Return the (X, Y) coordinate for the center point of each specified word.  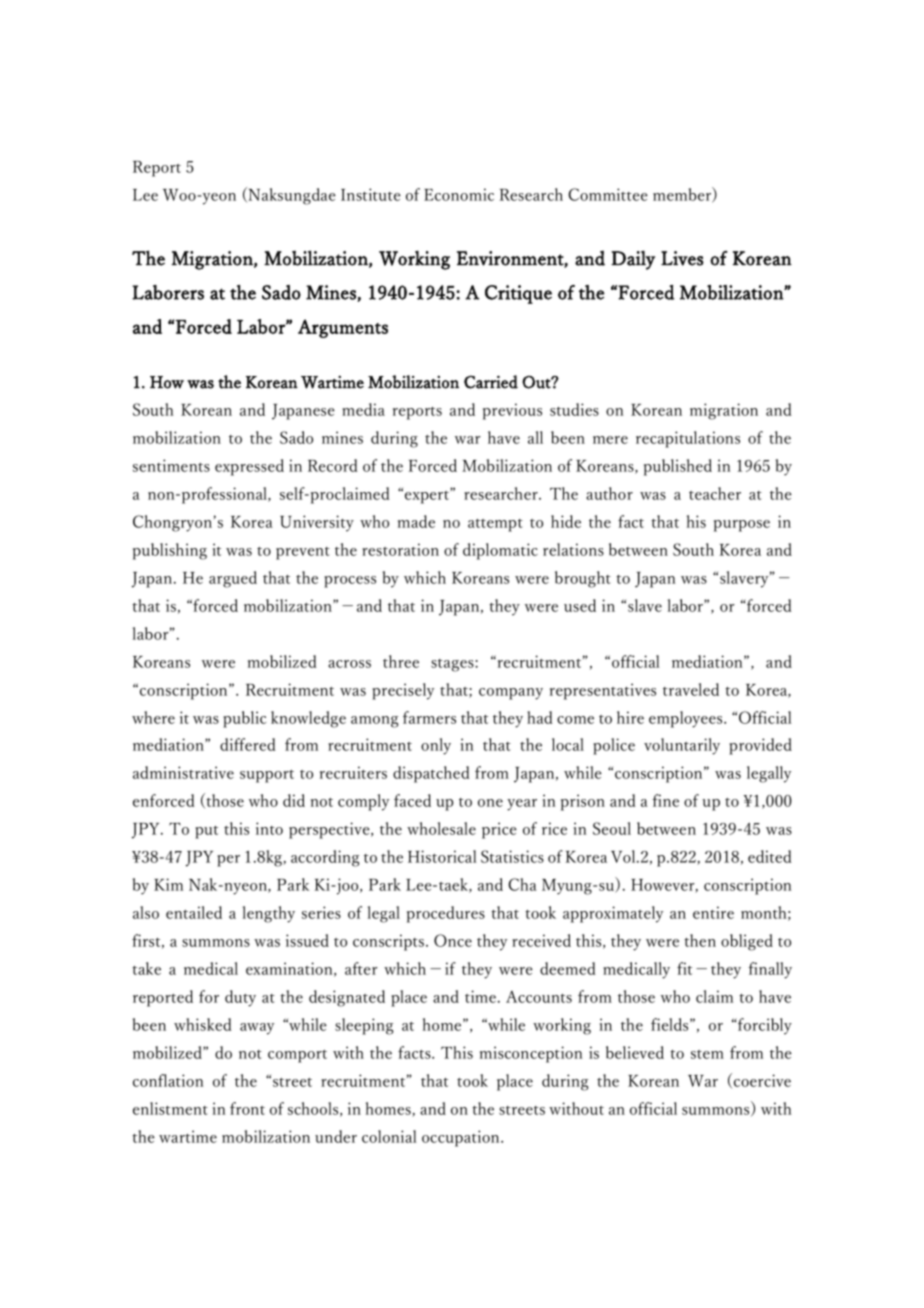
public (244, 719)
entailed (194, 912)
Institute (371, 194)
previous (512, 411)
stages (453, 665)
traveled (691, 689)
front (247, 1108)
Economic (459, 194)
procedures (446, 914)
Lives (682, 258)
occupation (462, 1138)
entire (713, 912)
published (678, 467)
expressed (249, 467)
